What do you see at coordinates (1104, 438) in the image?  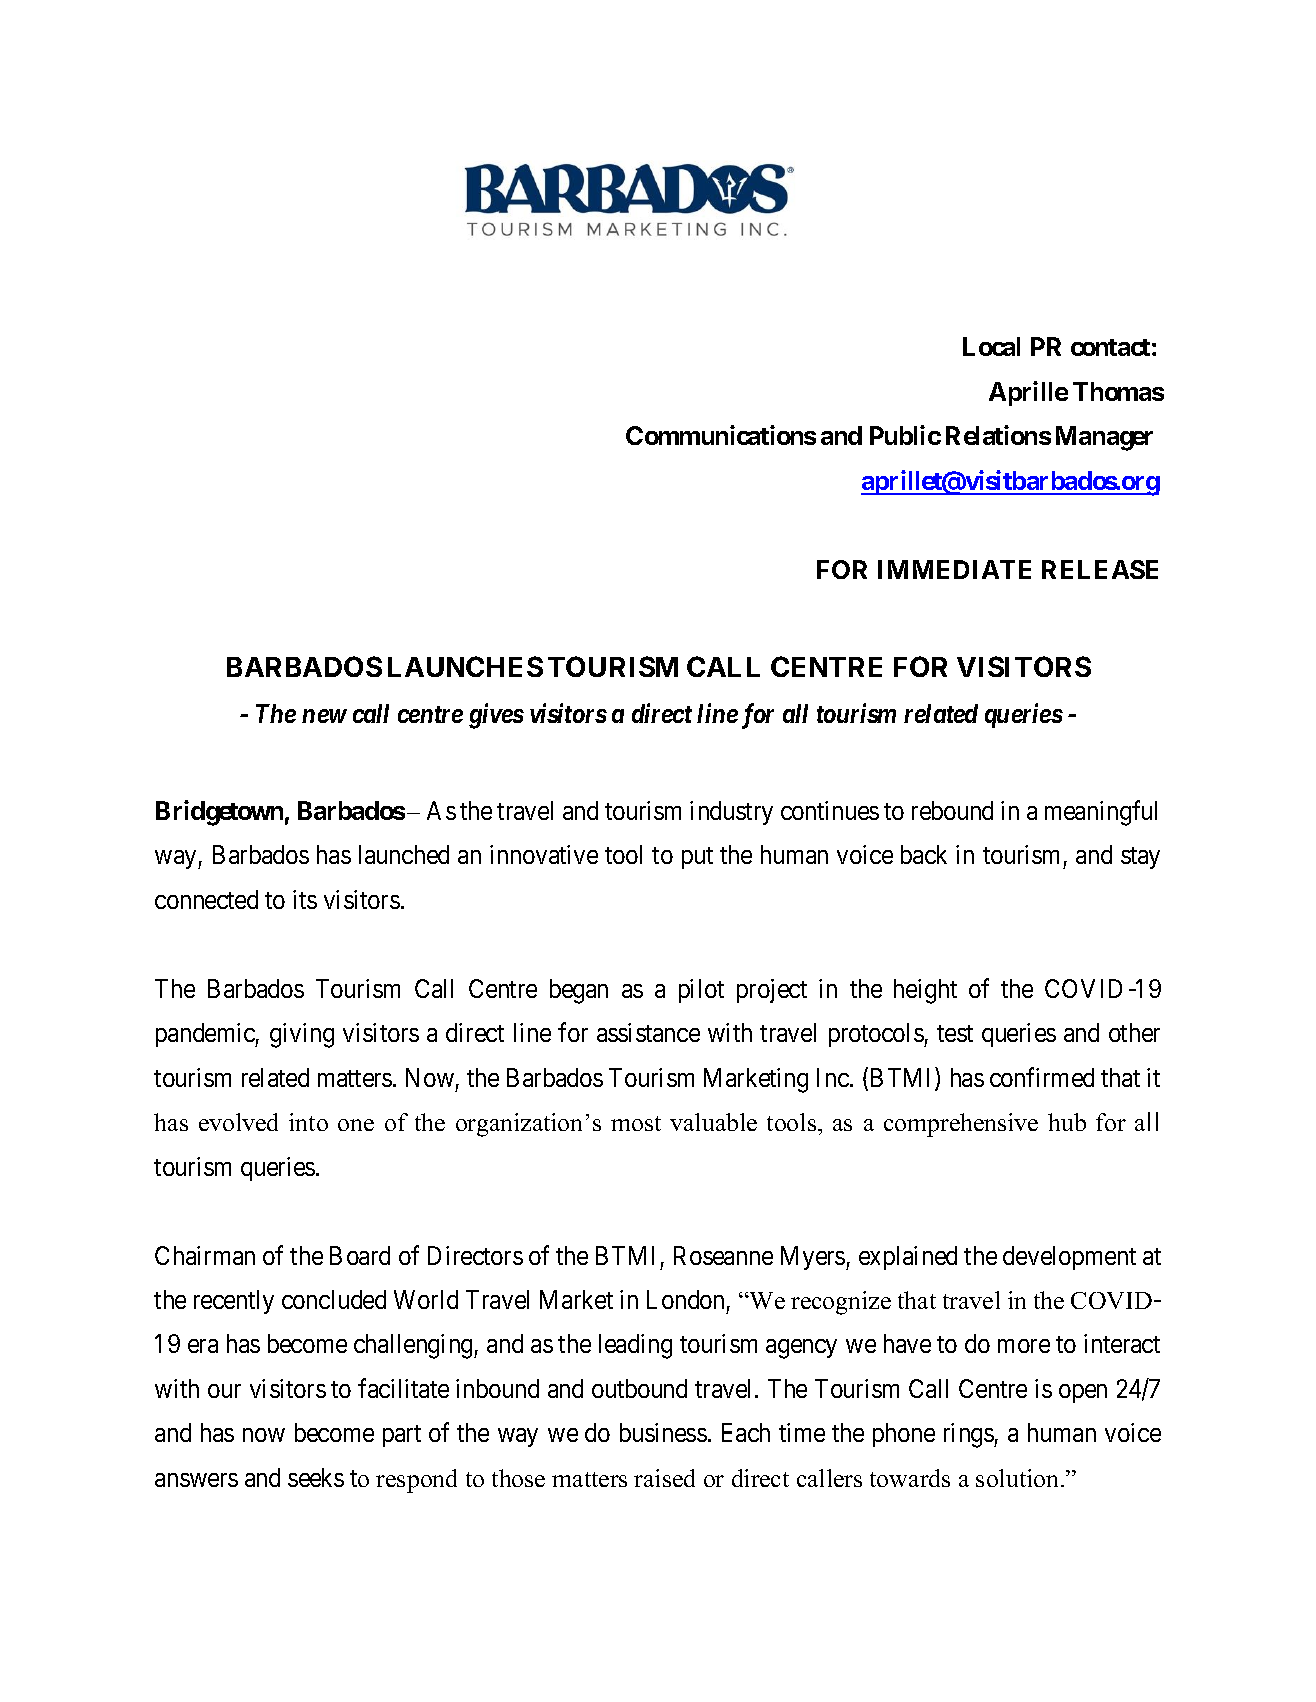 I see `Manager` at bounding box center [1104, 438].
